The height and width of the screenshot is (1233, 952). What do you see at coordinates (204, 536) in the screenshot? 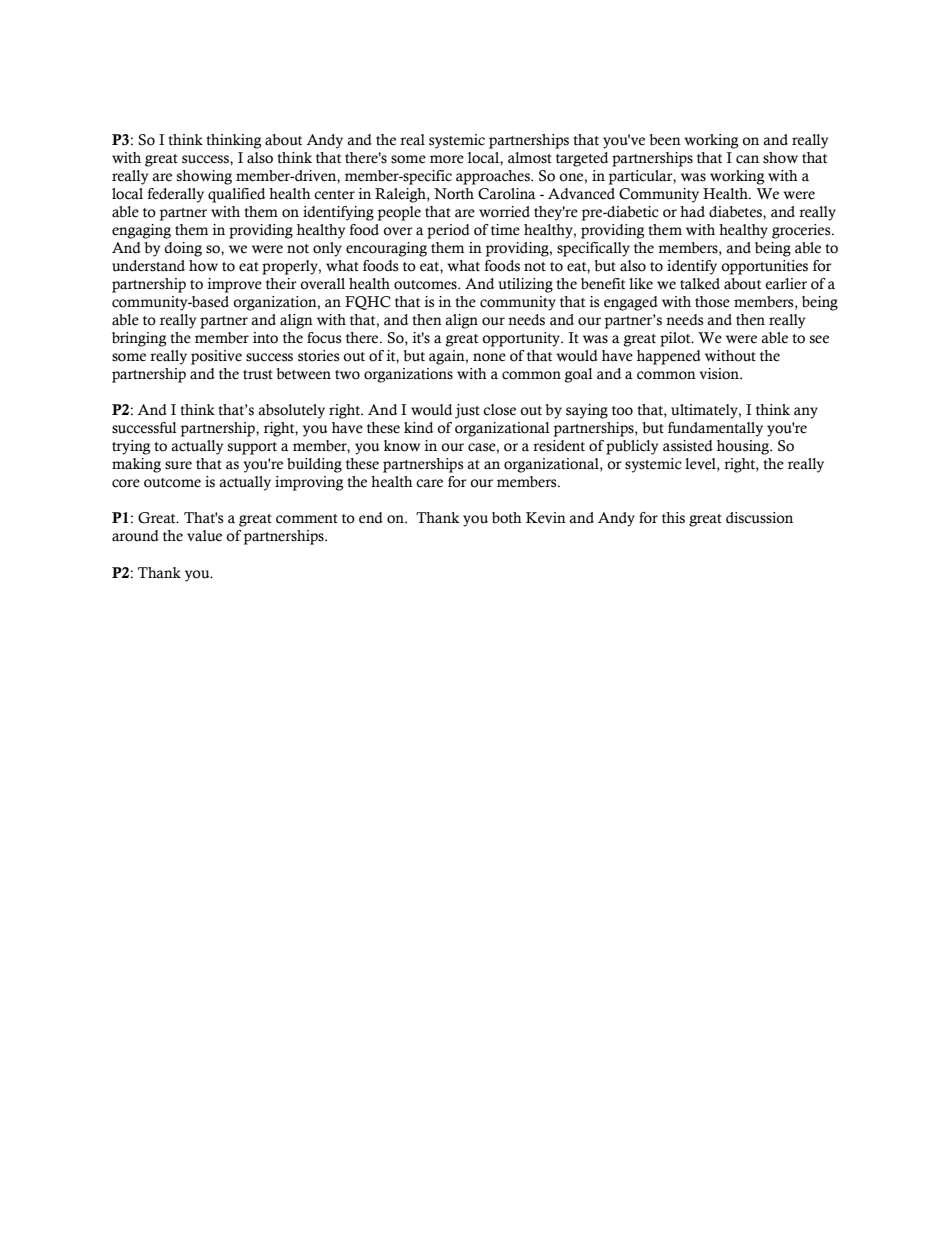
I see `value` at bounding box center [204, 536].
